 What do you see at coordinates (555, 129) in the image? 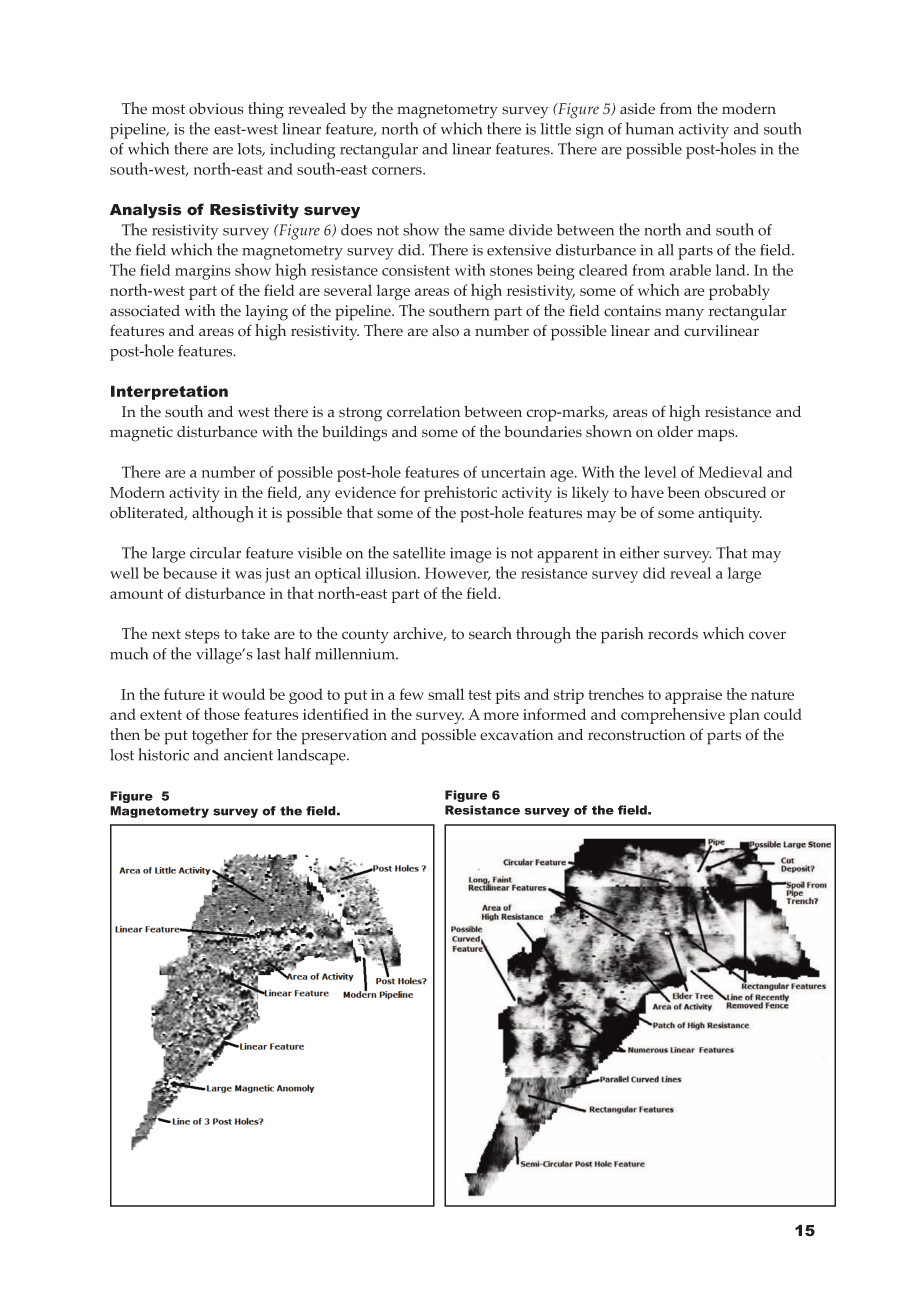
I see `little` at bounding box center [555, 129].
